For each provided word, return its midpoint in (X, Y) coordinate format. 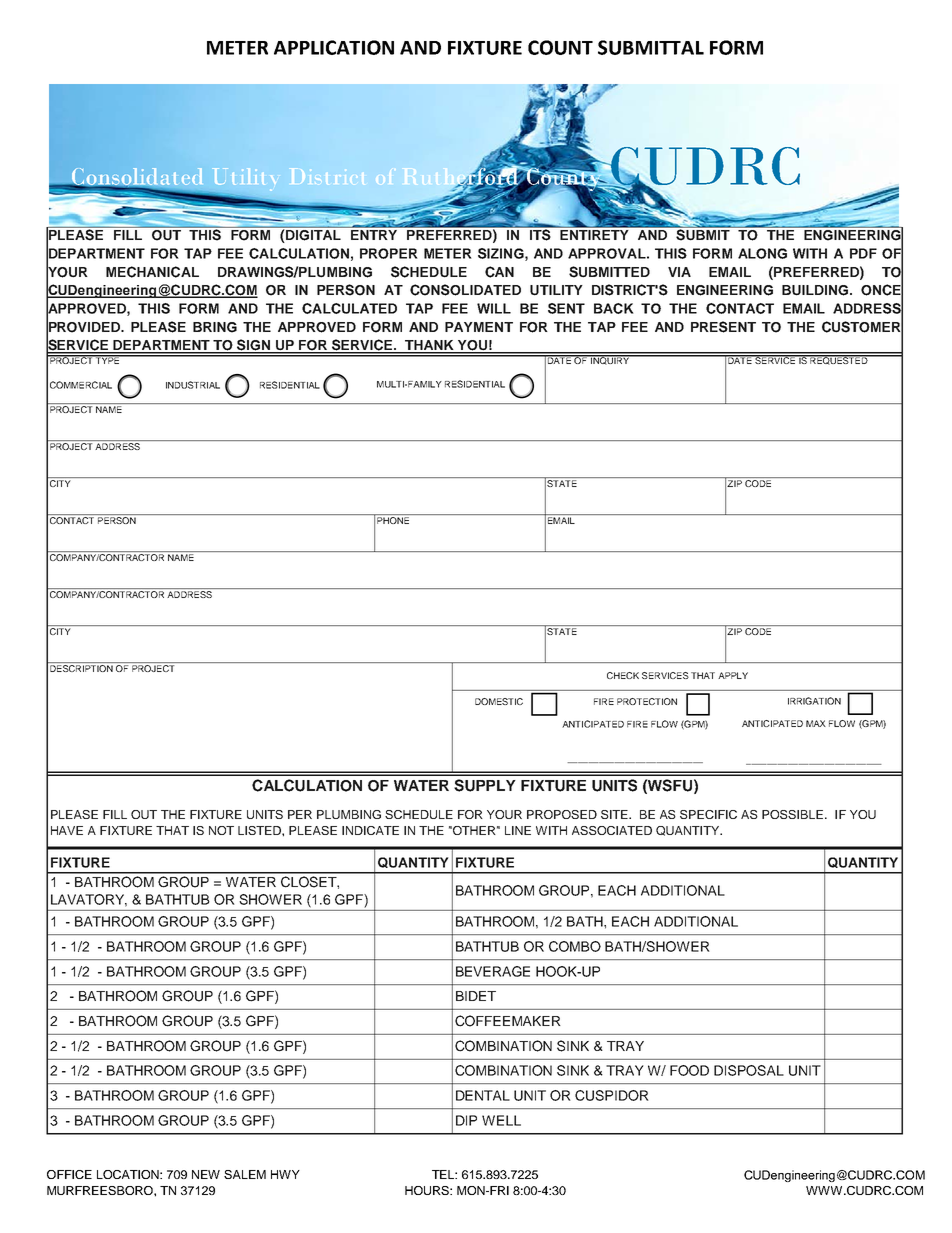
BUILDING (816, 290)
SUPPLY (485, 785)
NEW (206, 1174)
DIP (466, 1120)
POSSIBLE (792, 814)
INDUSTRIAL (193, 385)
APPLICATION (334, 47)
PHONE (392, 519)
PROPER (389, 253)
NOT (221, 830)
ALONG (762, 253)
